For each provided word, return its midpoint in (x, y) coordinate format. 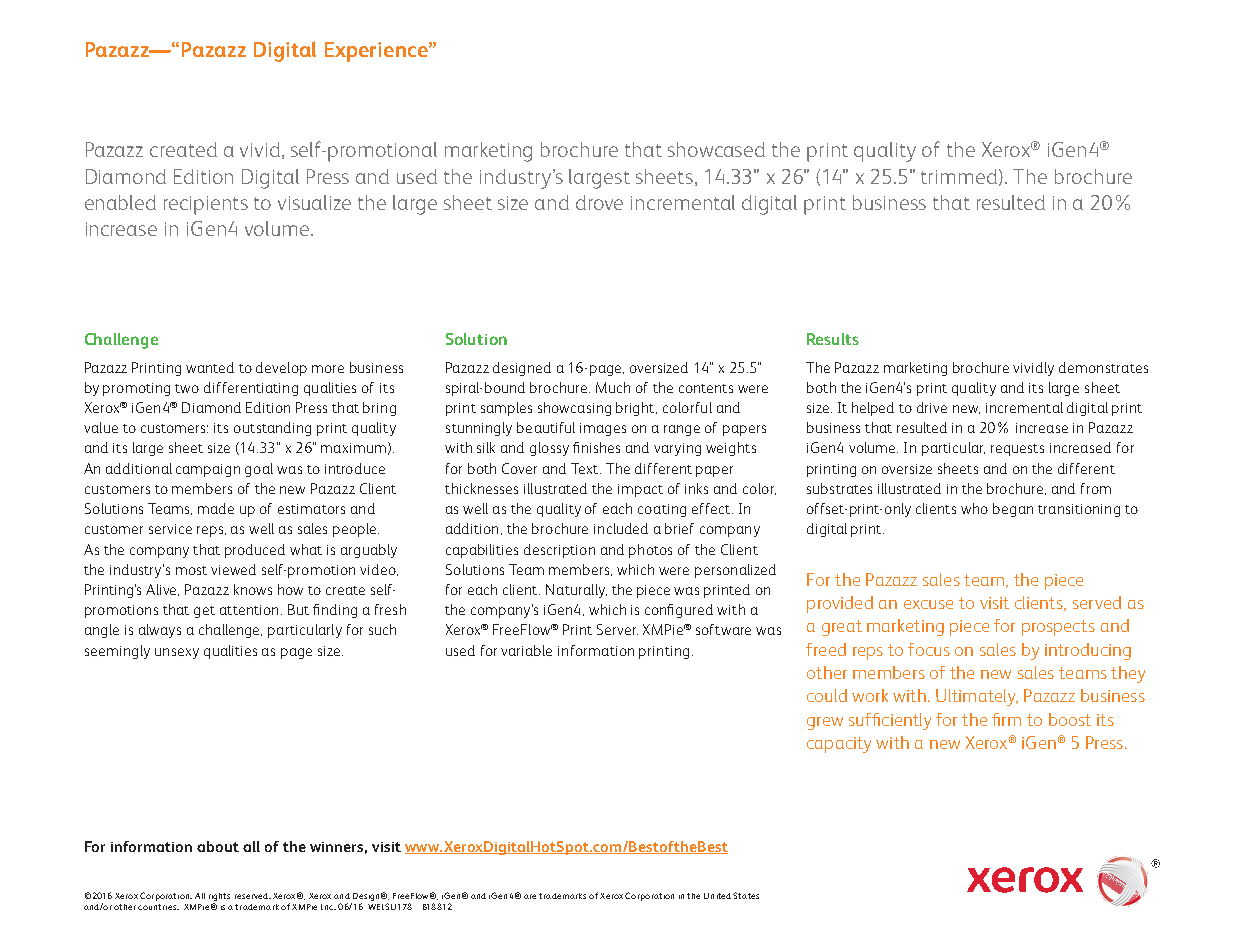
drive (932, 407)
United (717, 896)
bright (636, 409)
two (187, 388)
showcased (716, 149)
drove (599, 202)
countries (158, 907)
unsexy (177, 653)
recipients (206, 205)
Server (617, 629)
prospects (1058, 628)
